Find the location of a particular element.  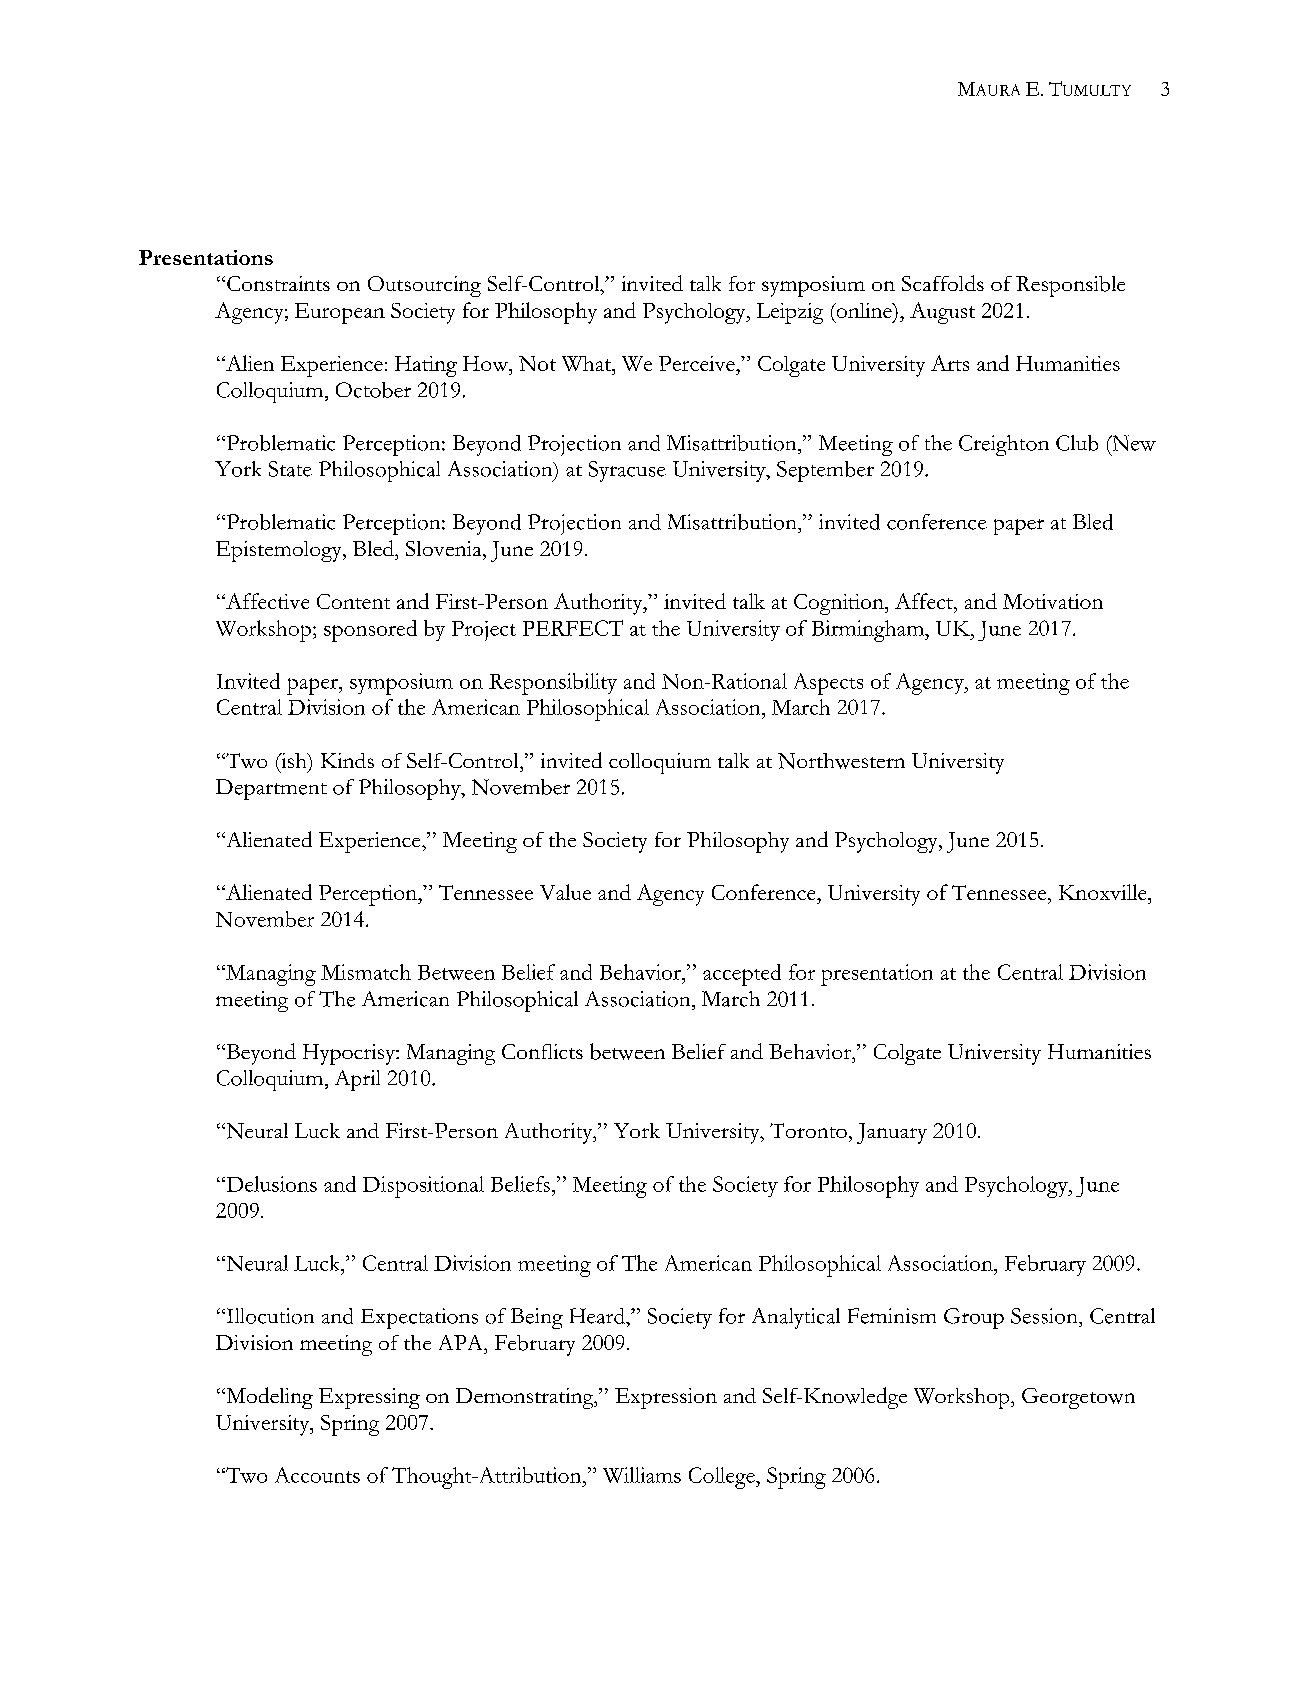

Knoxville is located at coordinates (1104, 892).
